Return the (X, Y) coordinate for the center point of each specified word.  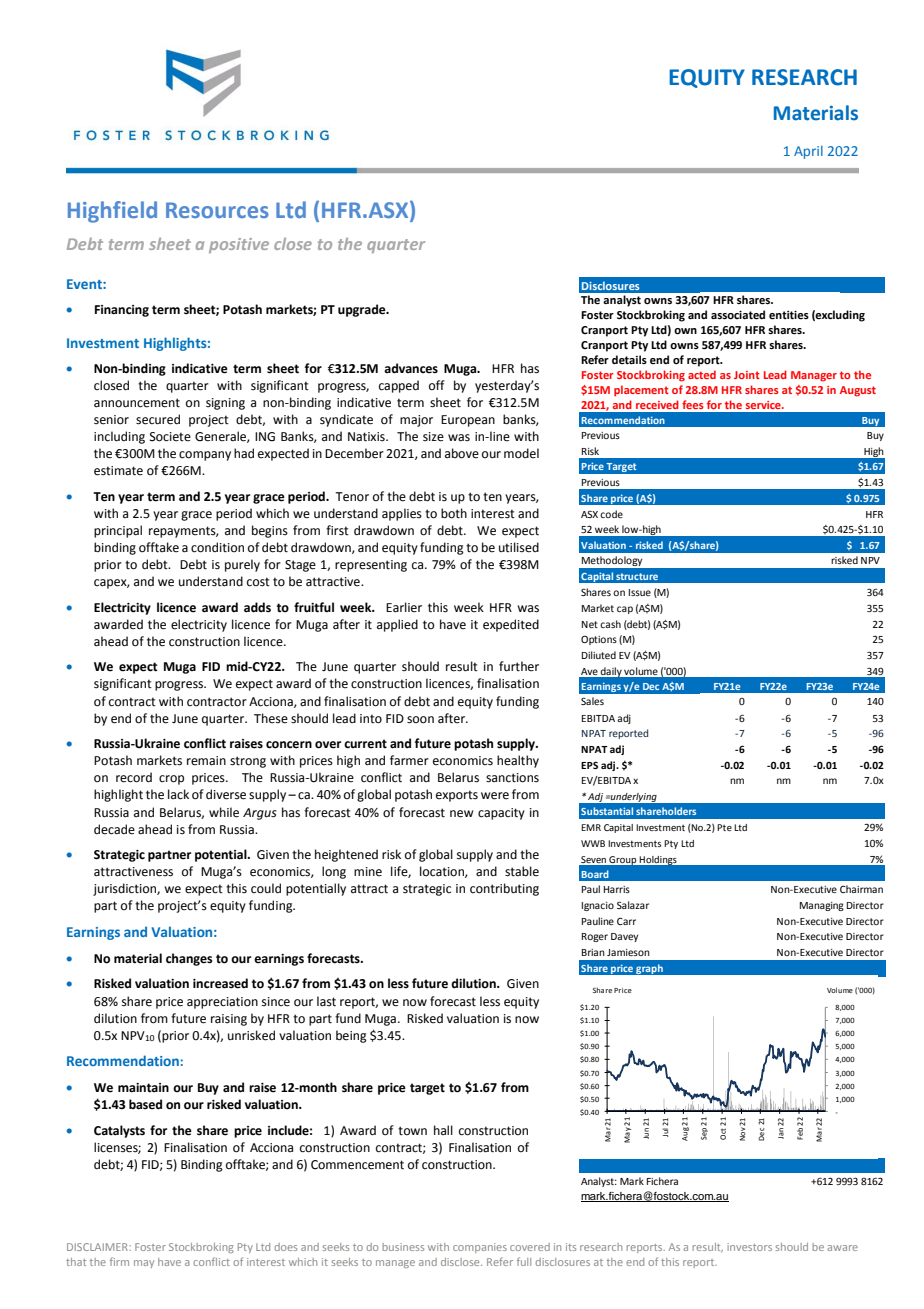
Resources (217, 210)
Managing (822, 906)
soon (420, 720)
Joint (747, 375)
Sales (592, 701)
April (808, 152)
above (462, 453)
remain (206, 761)
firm (119, 1261)
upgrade (363, 310)
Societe (170, 437)
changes (189, 959)
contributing (504, 889)
